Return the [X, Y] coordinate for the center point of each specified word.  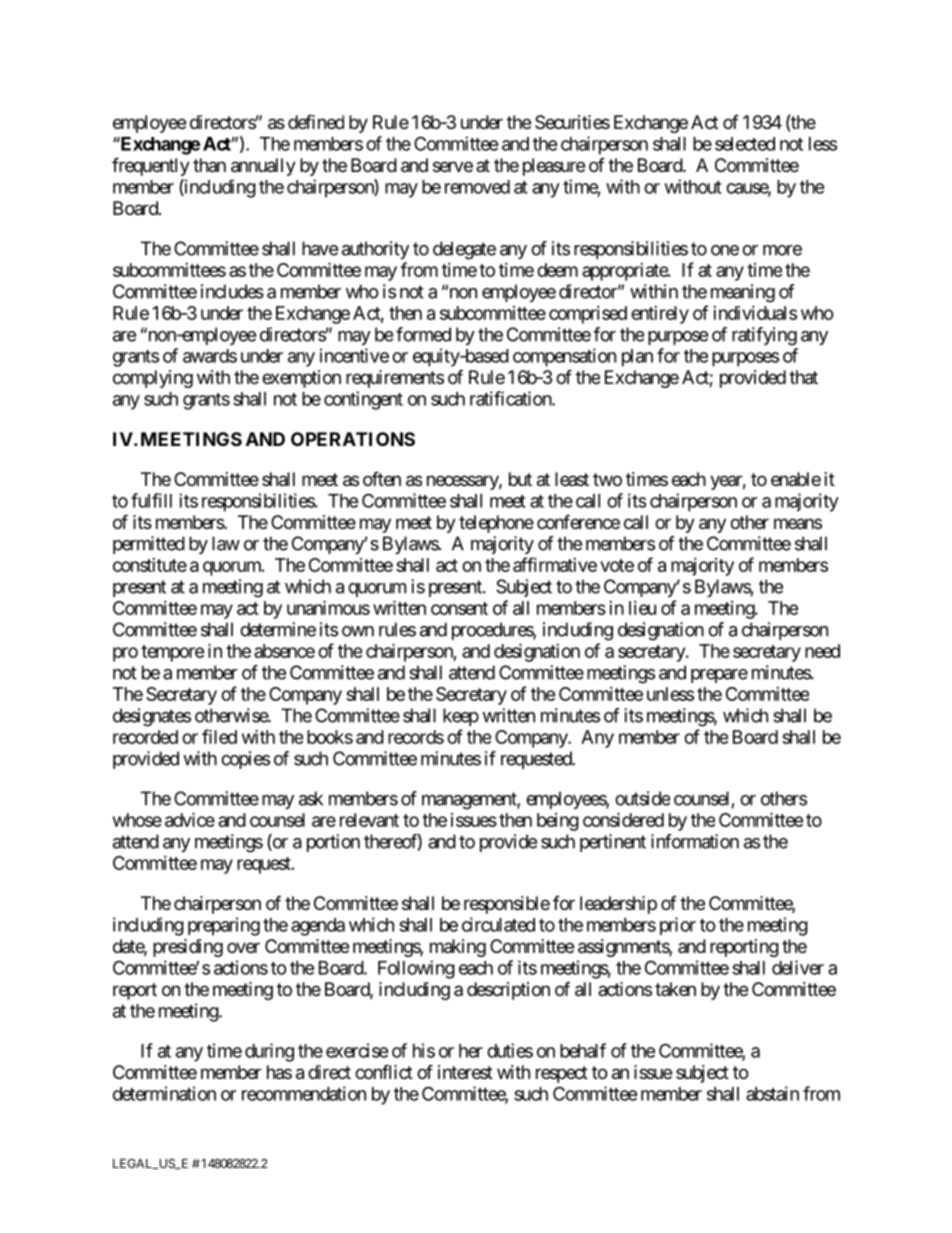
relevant [369, 820]
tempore [173, 653]
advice [190, 819]
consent [459, 608]
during [269, 1052]
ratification [511, 398]
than [209, 165]
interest [465, 1072]
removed [477, 187]
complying [153, 379]
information [695, 841]
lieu [642, 608]
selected [745, 144]
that [803, 377]
